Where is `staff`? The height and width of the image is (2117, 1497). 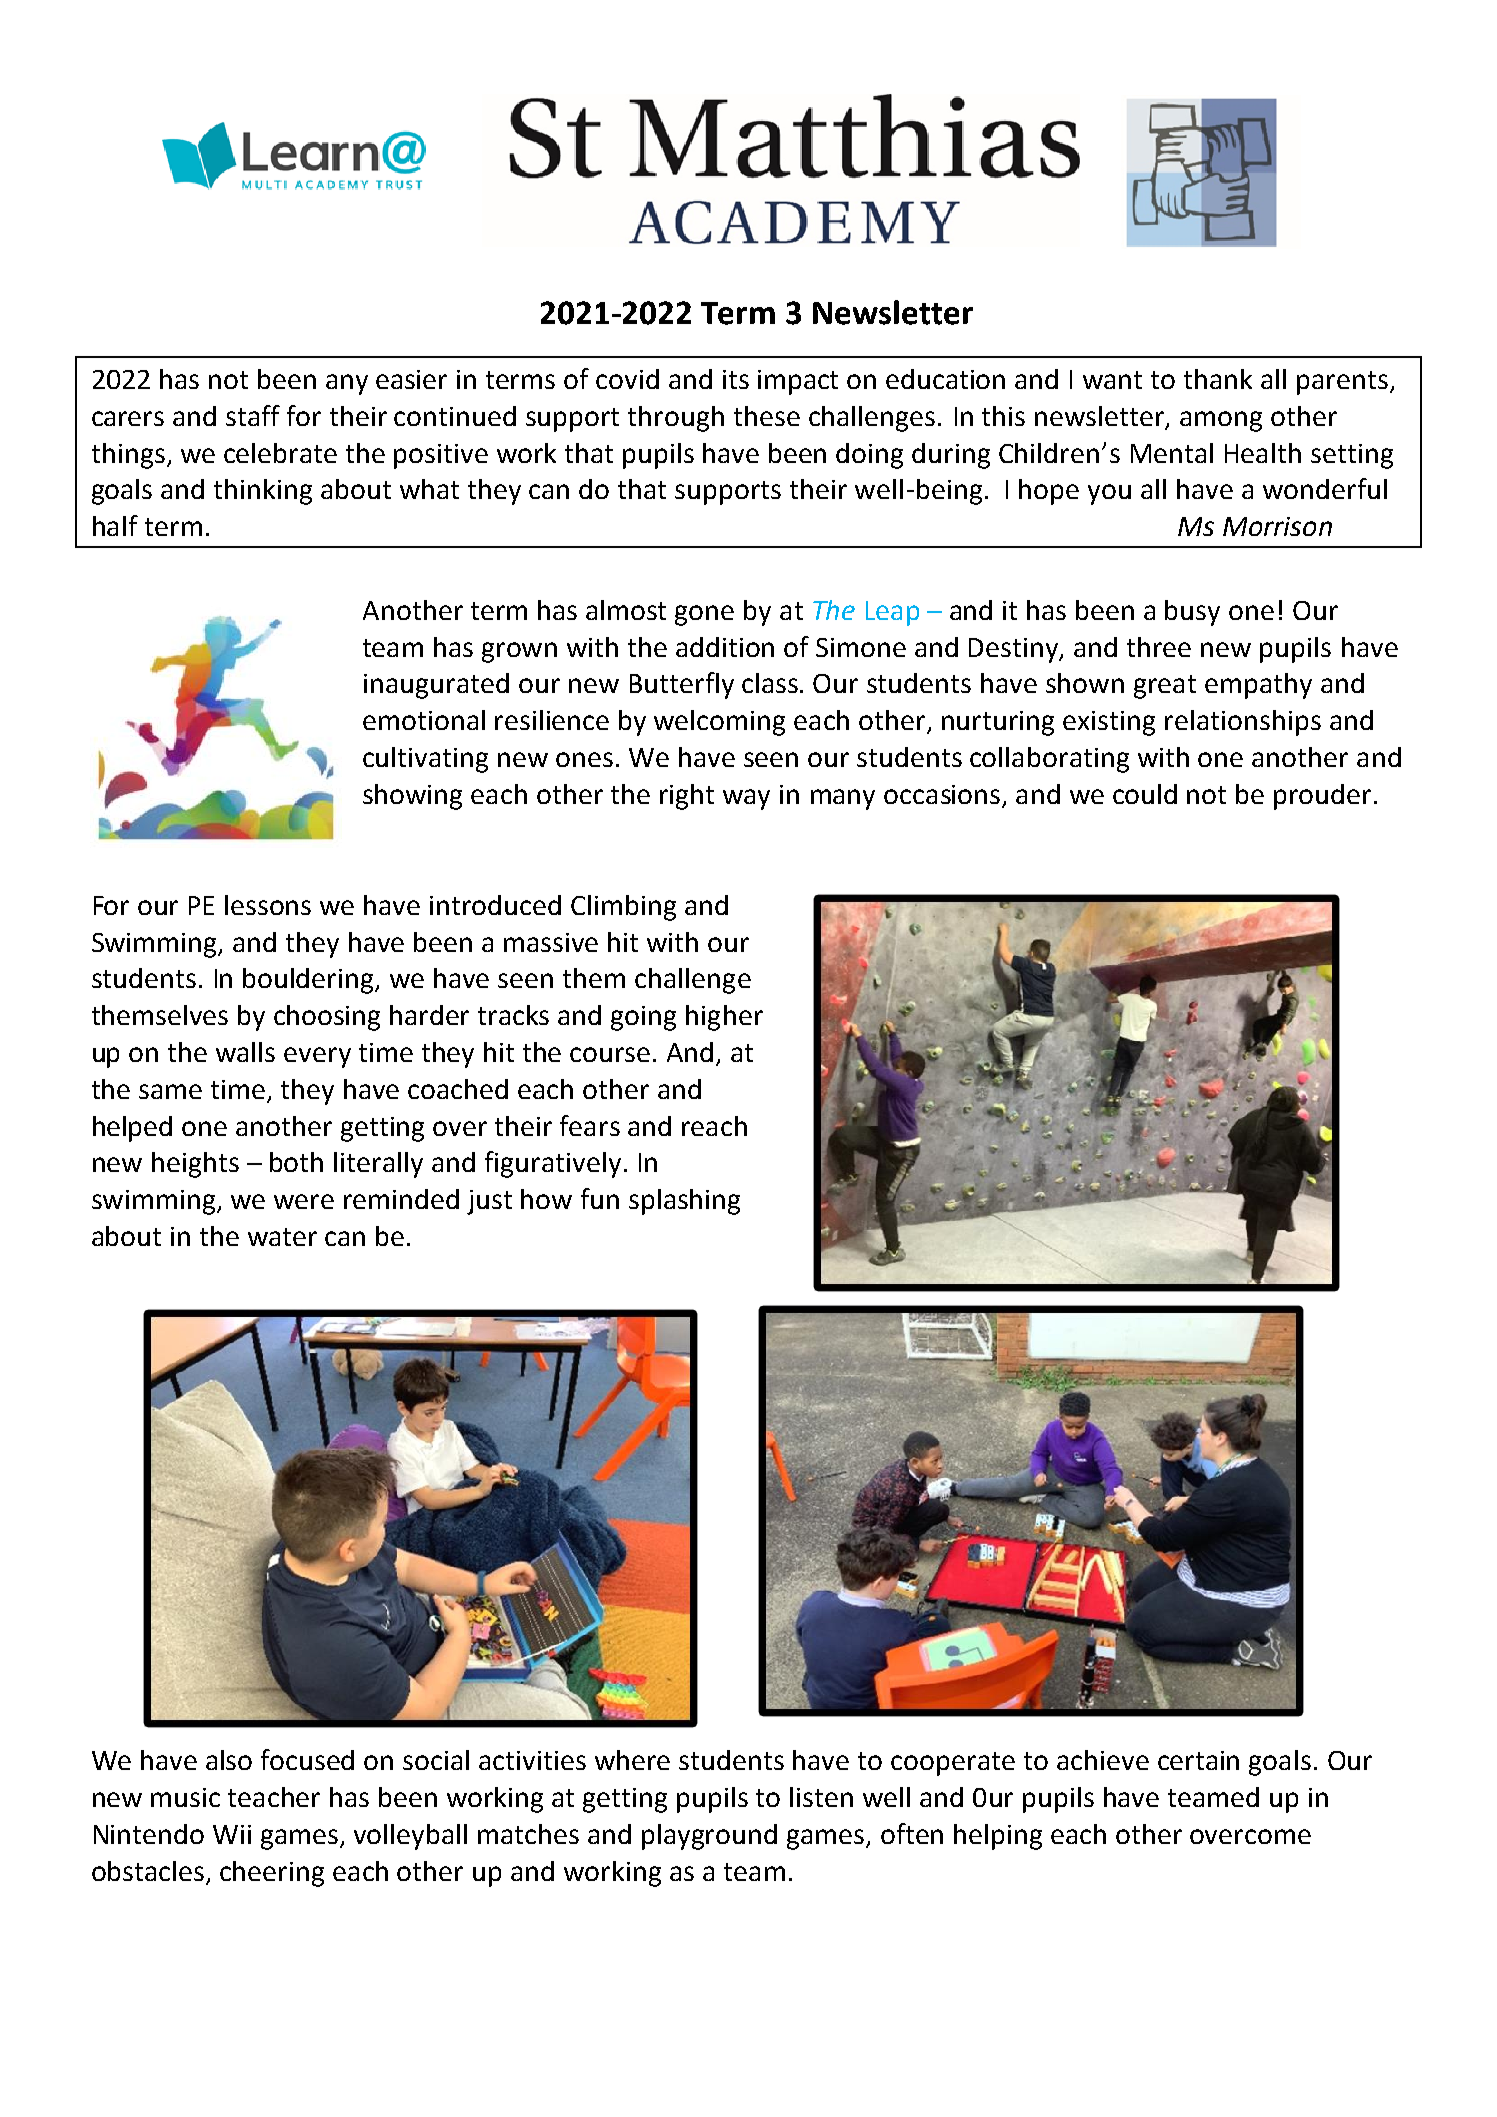 staff is located at coordinates (253, 415).
